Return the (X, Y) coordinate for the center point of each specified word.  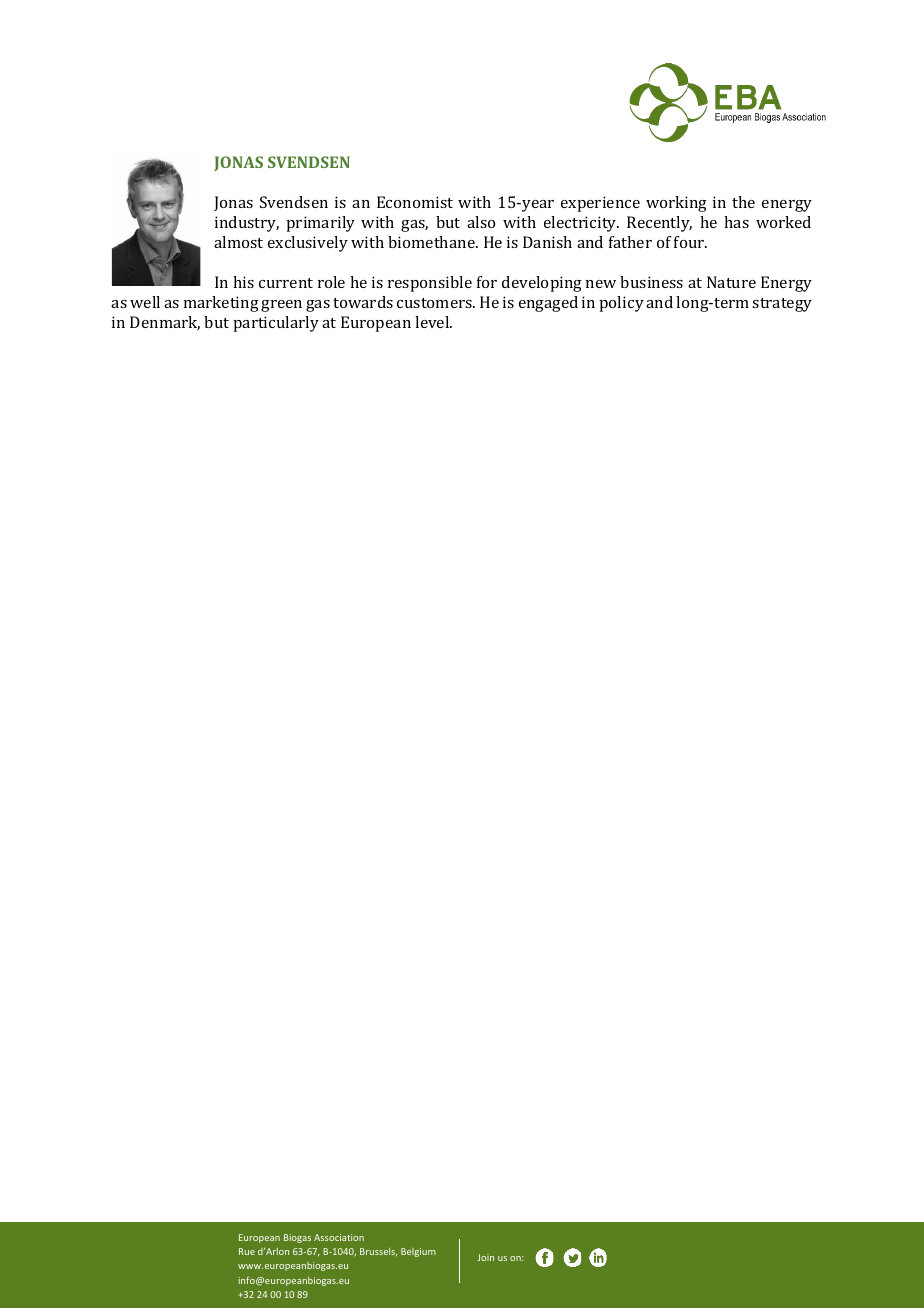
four (690, 242)
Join (485, 1257)
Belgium (418, 1252)
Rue (247, 1251)
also (481, 222)
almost (238, 242)
